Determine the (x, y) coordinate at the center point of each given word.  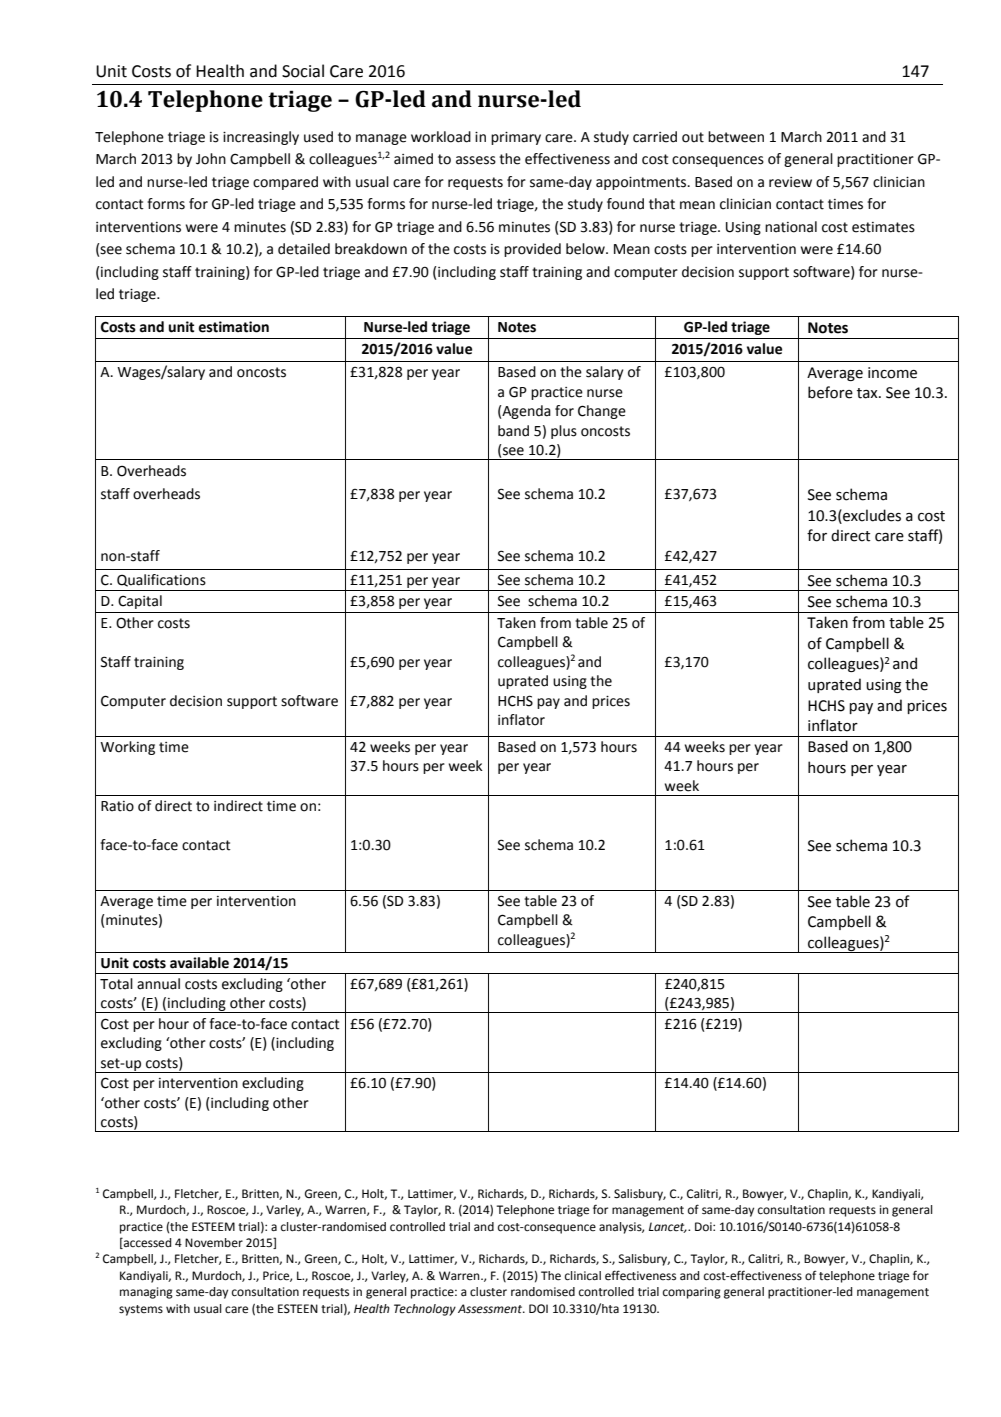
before (830, 392)
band (513, 431)
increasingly (261, 138)
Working (127, 748)
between (736, 137)
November (214, 1243)
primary (516, 138)
